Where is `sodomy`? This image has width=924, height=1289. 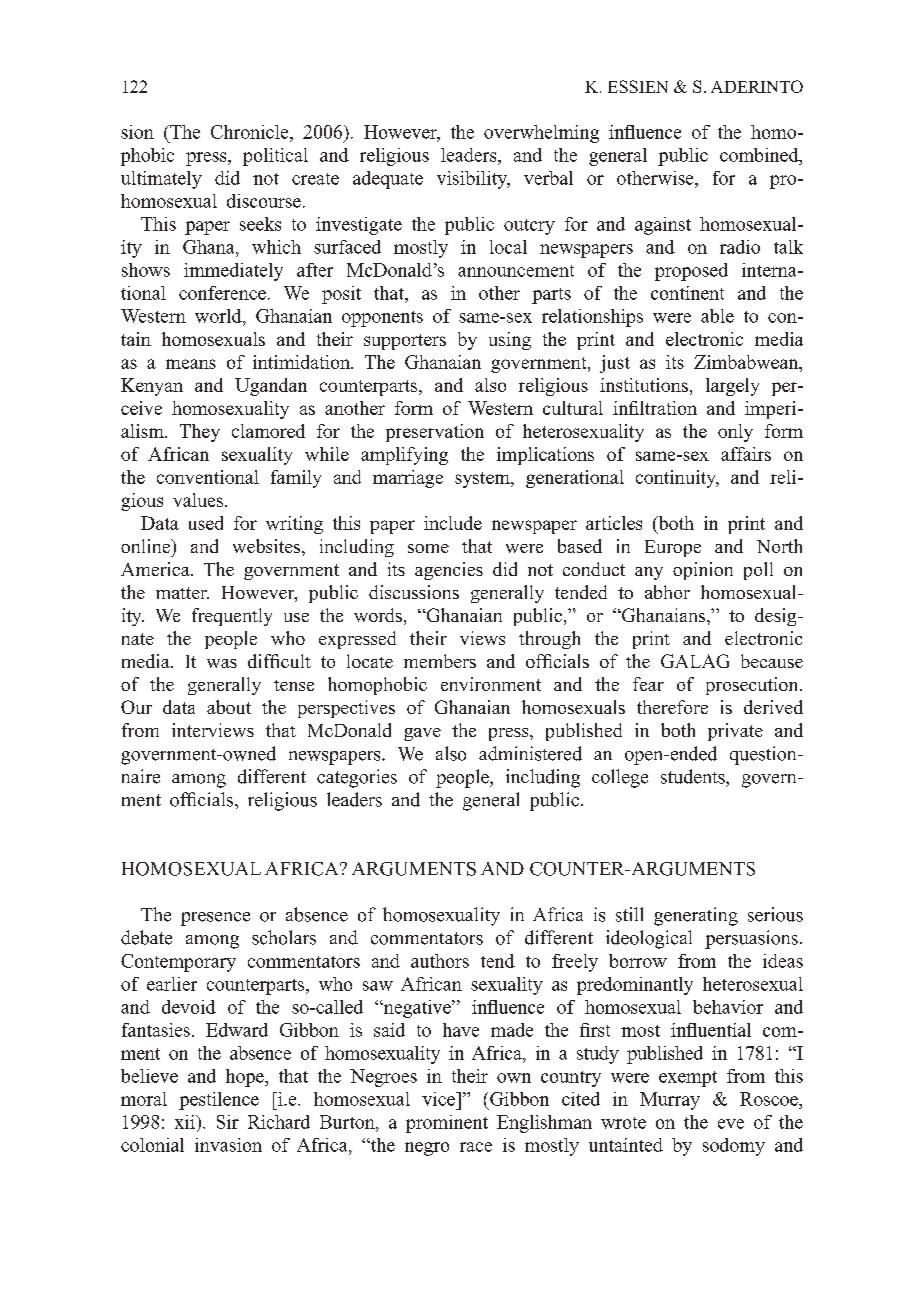 sodomy is located at coordinates (734, 1147).
